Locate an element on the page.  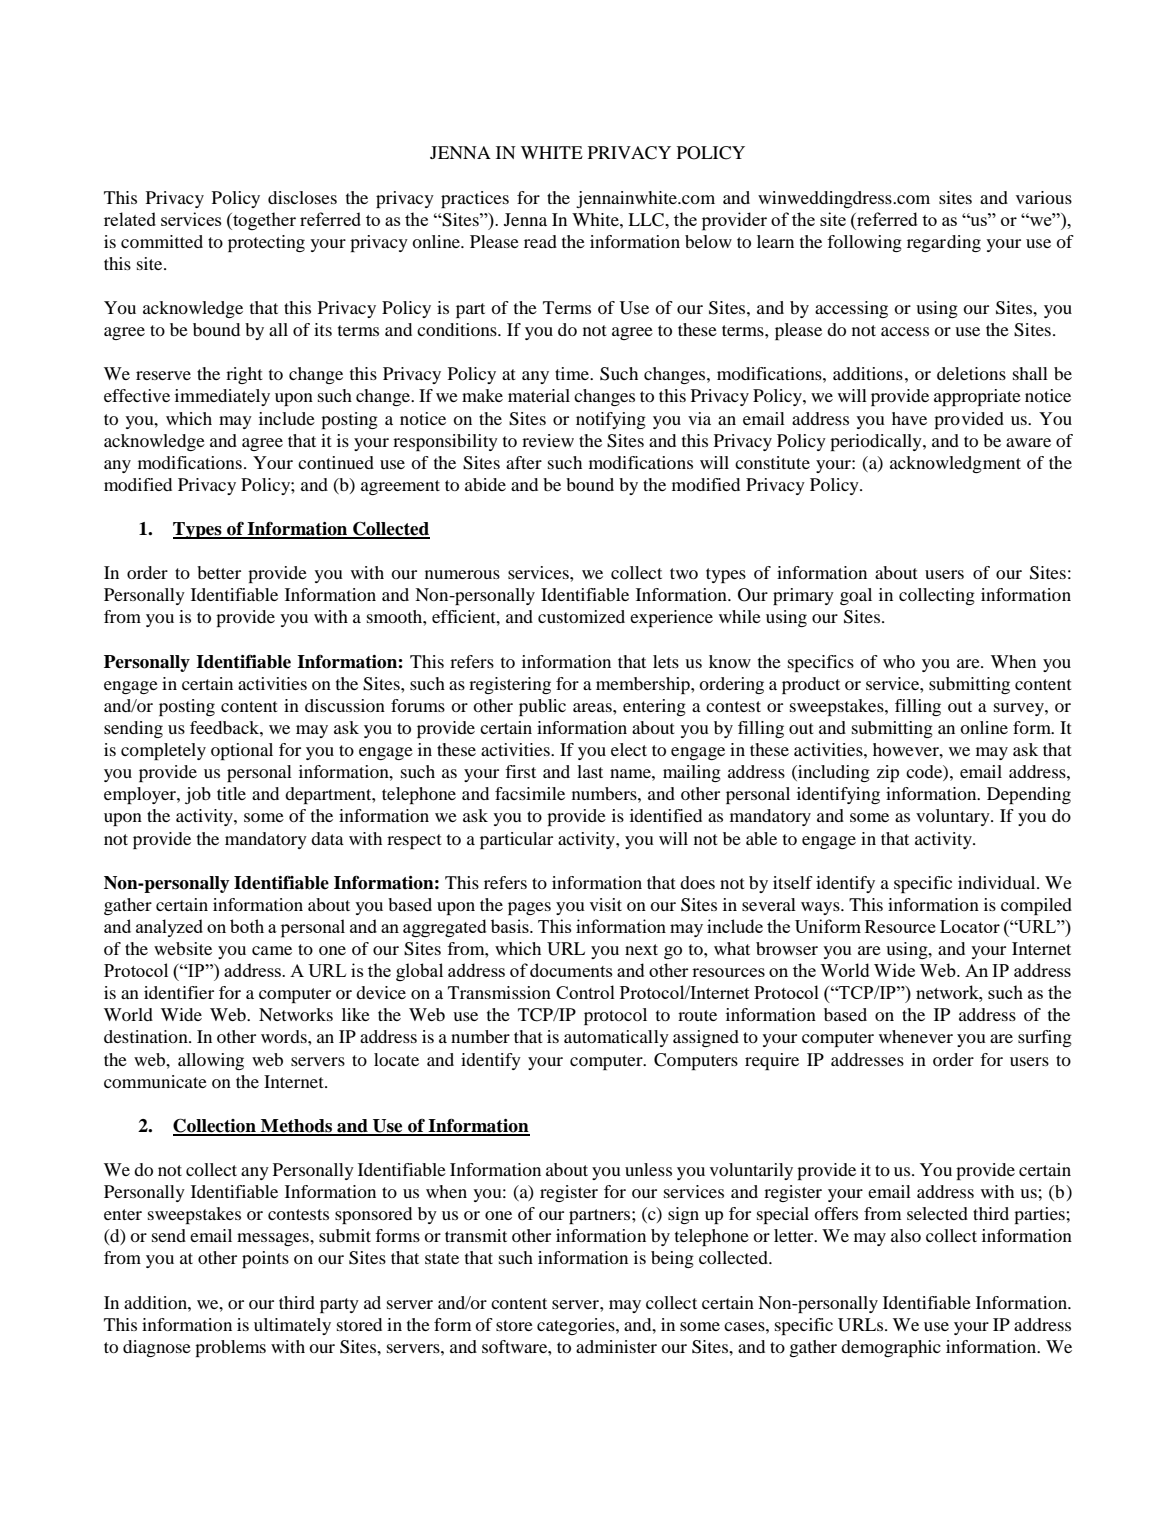
read is located at coordinates (540, 241).
